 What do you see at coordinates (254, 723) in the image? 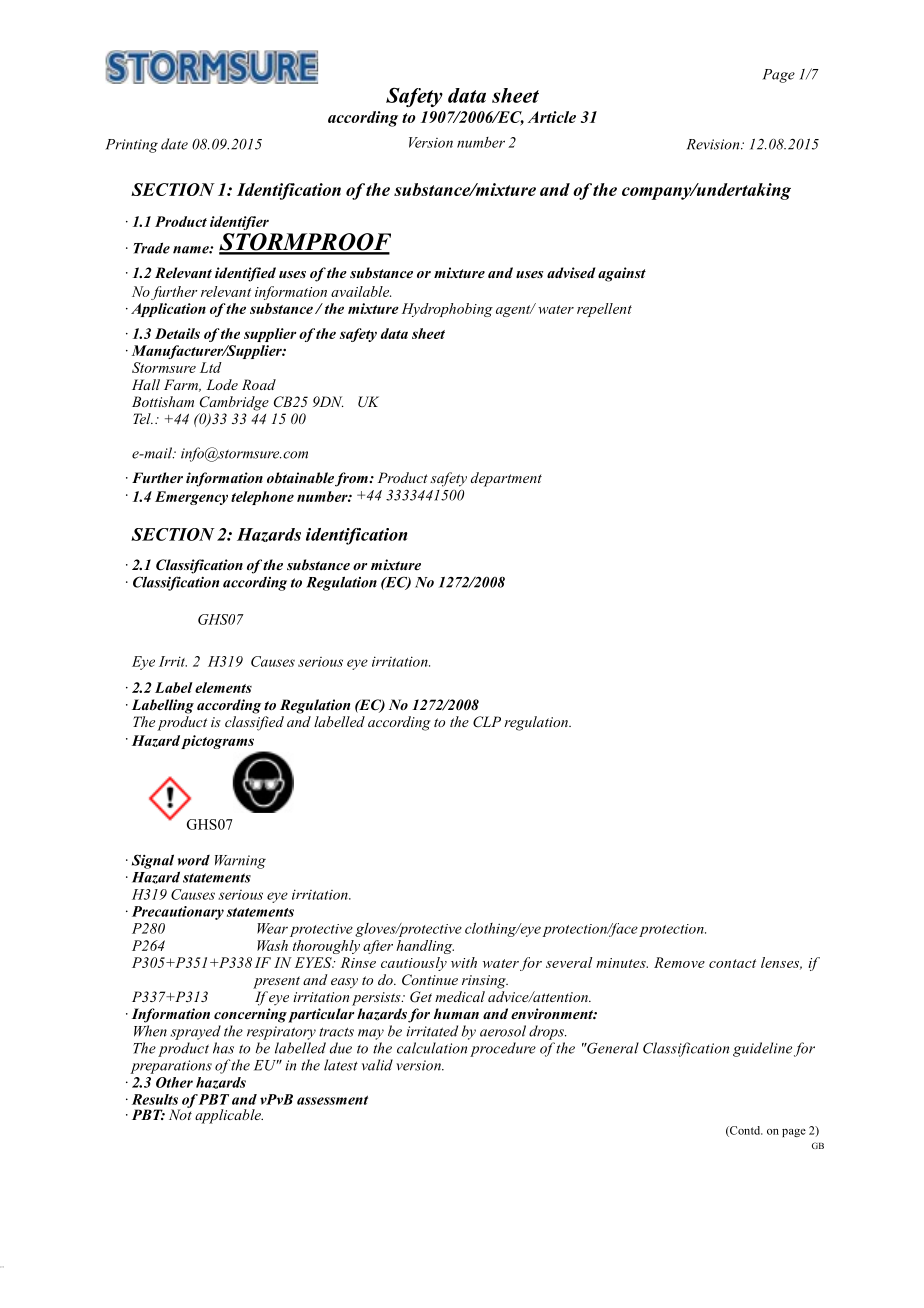
I see `classified` at bounding box center [254, 723].
